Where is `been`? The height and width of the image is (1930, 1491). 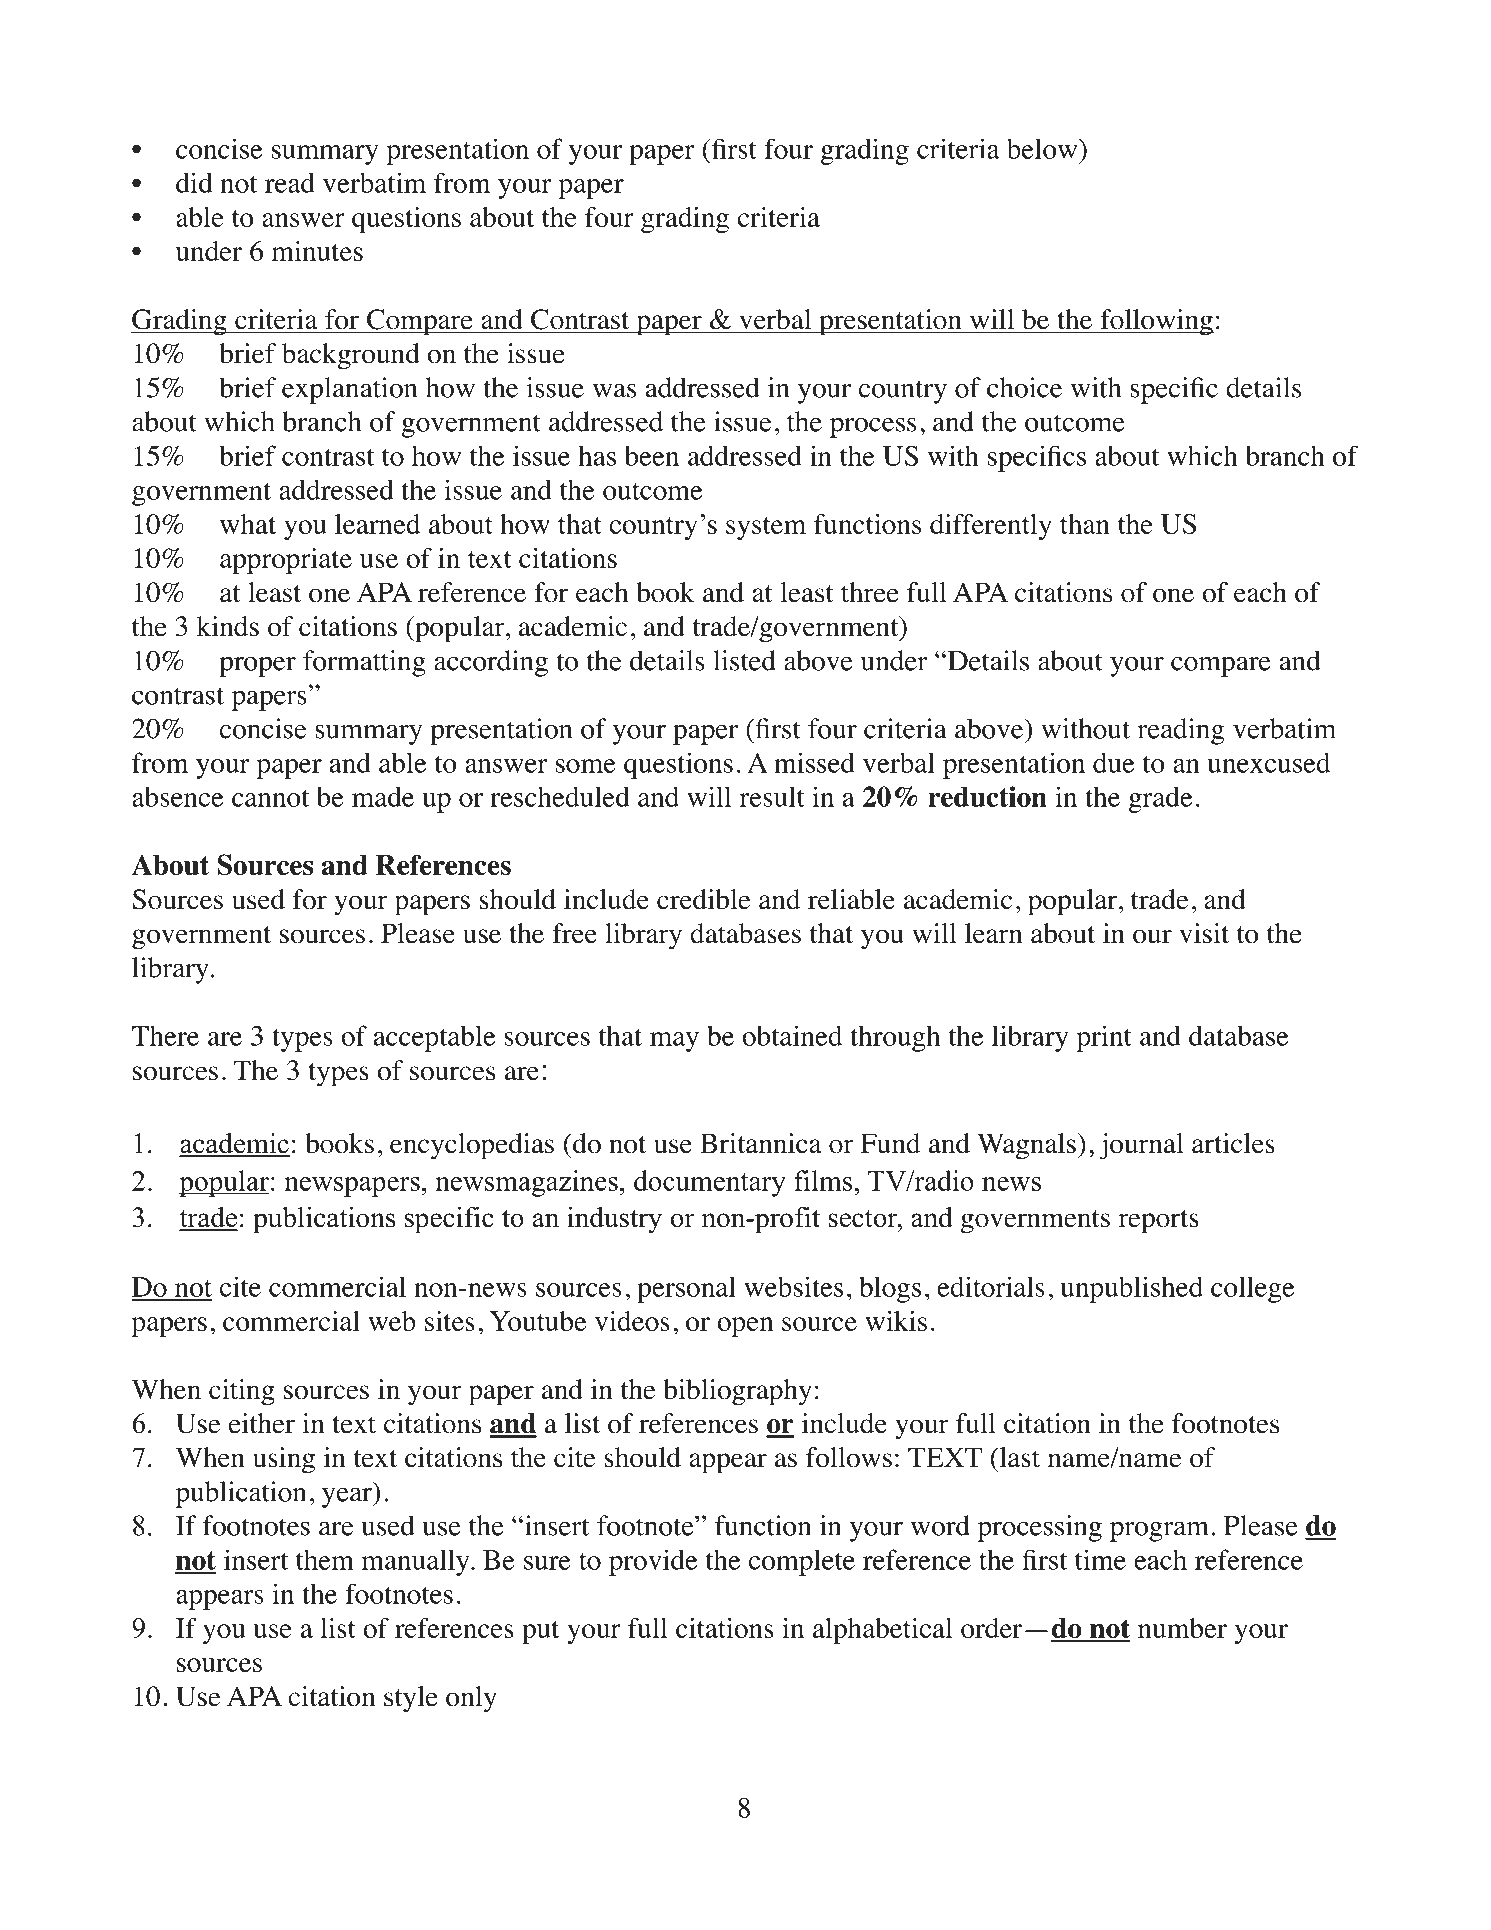
been is located at coordinates (652, 455).
